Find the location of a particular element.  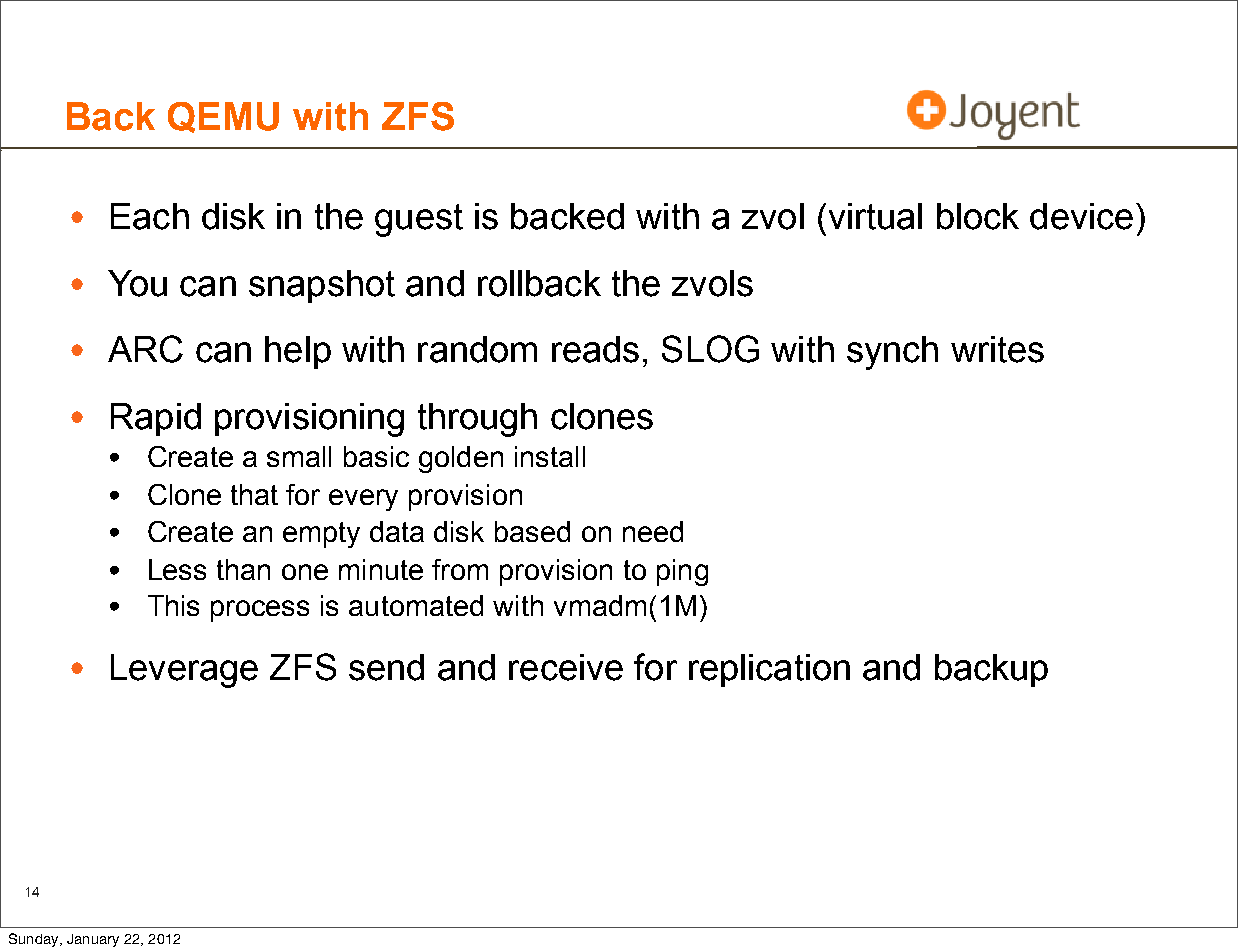

through is located at coordinates (477, 420).
